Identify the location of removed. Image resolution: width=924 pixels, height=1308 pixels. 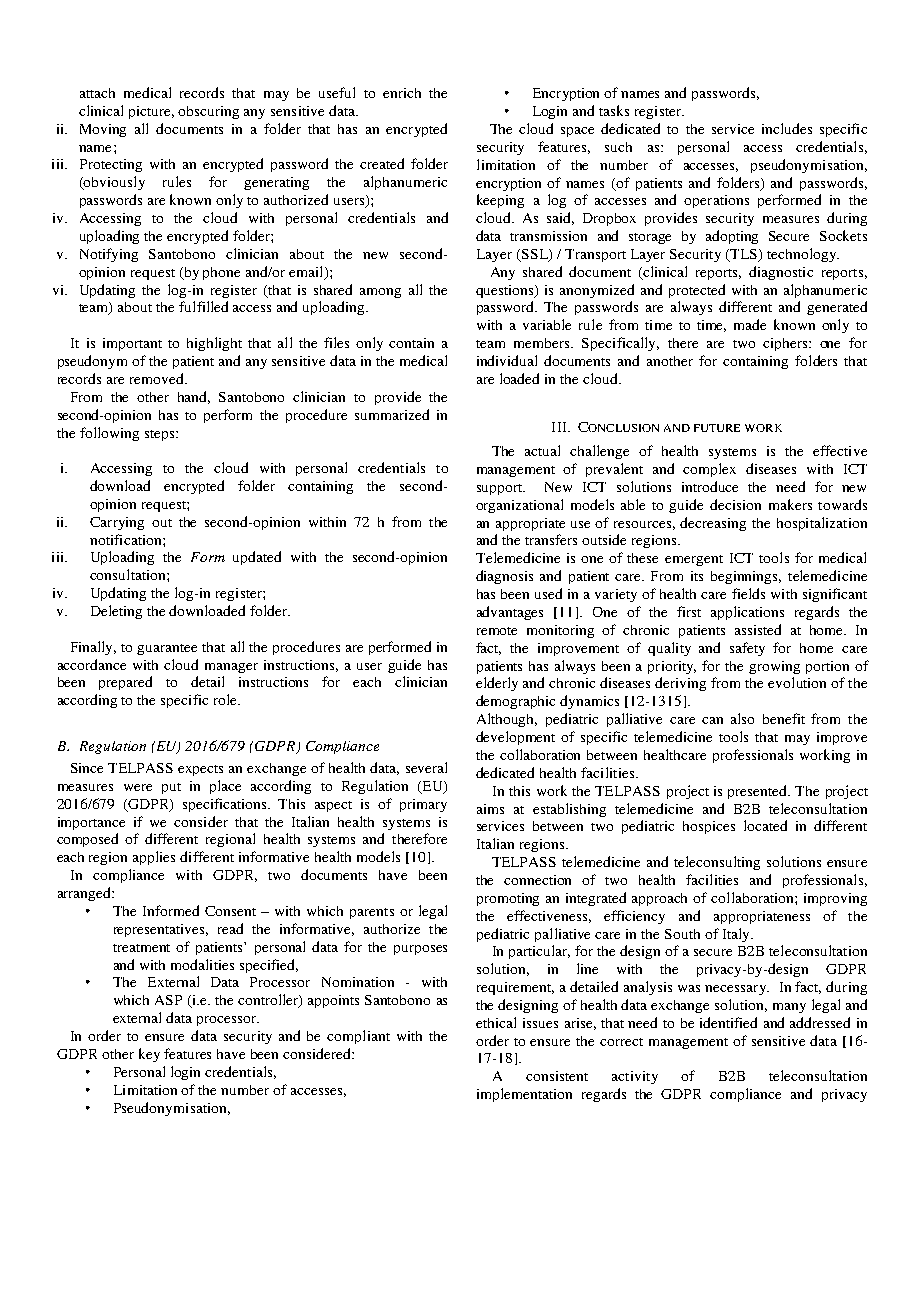
(158, 378).
